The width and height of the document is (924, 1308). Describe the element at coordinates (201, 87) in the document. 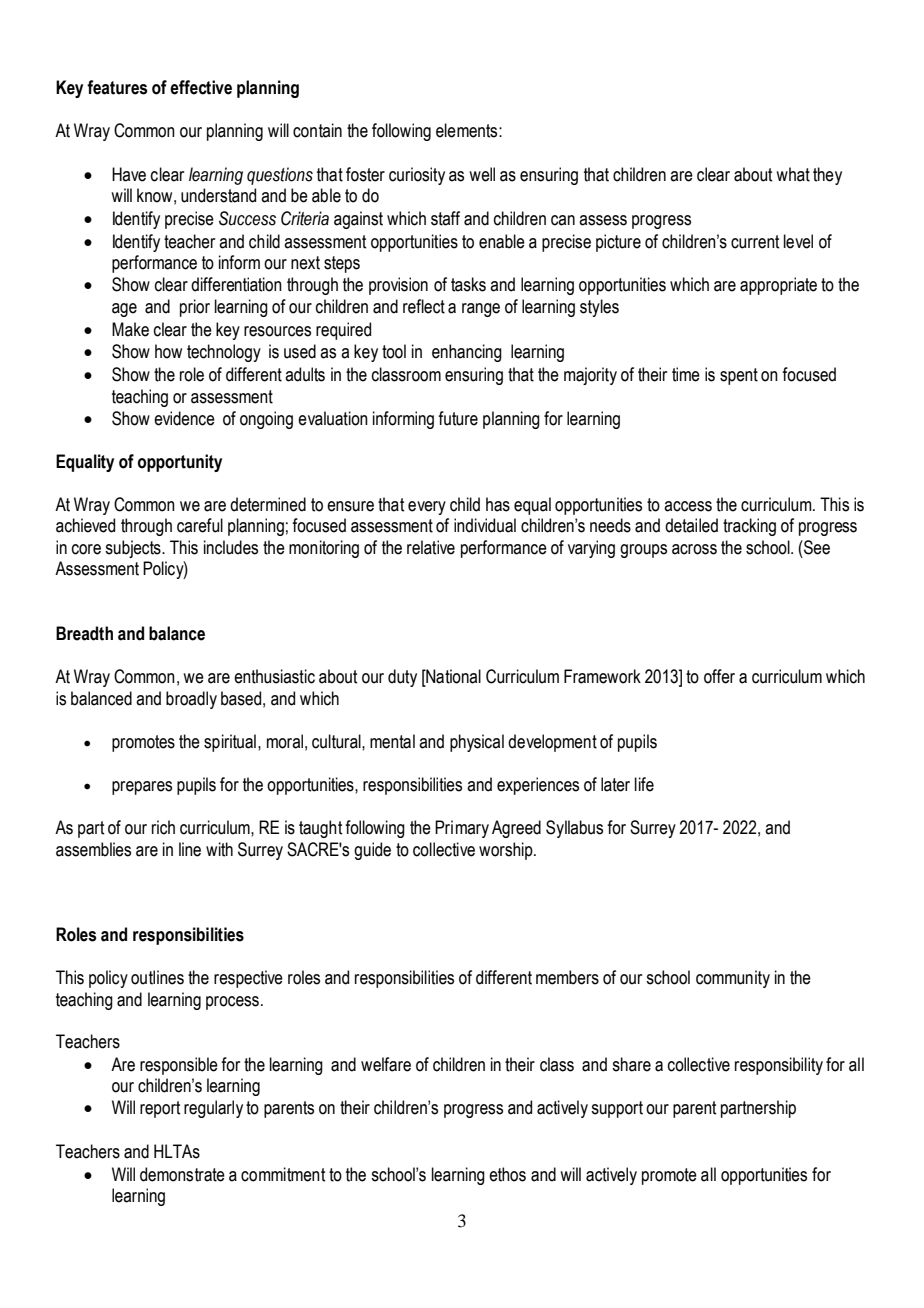

I see `effective` at that location.
